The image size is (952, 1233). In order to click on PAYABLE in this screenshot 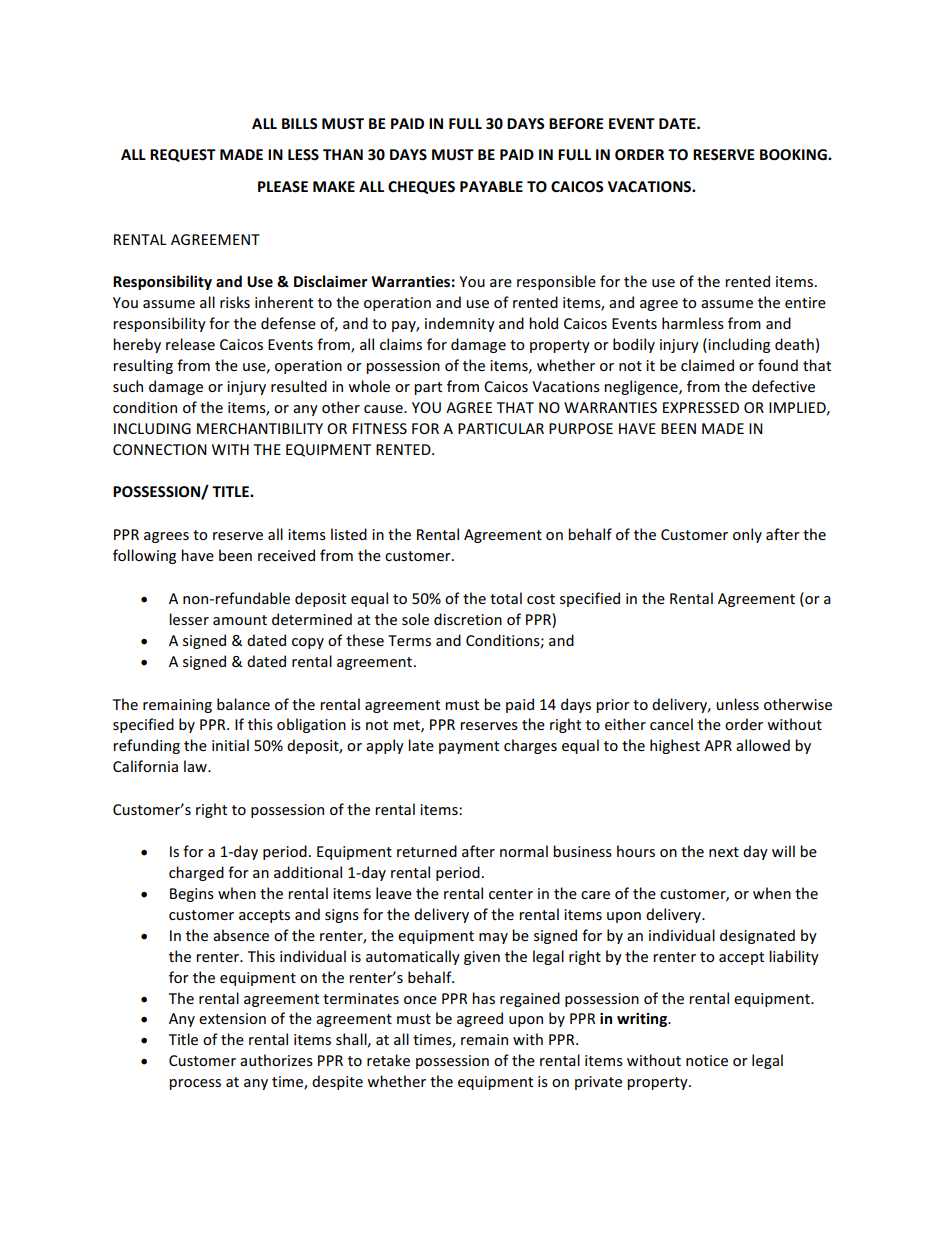, I will do `click(491, 186)`.
